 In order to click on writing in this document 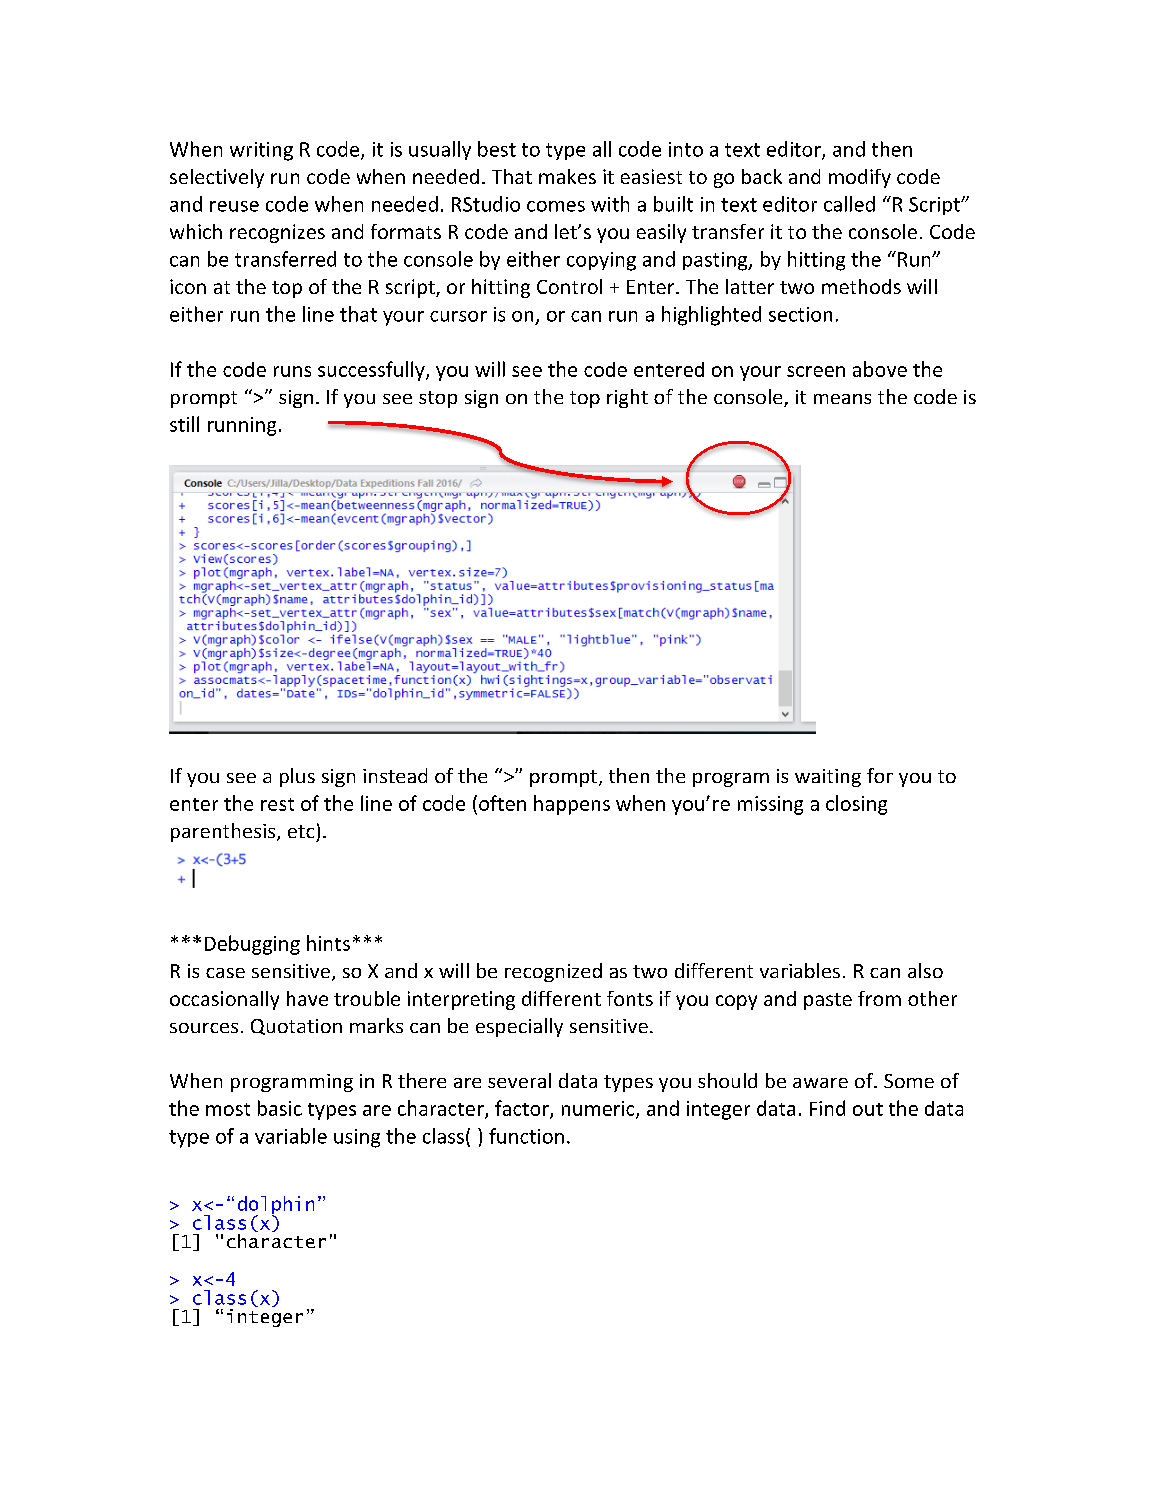, I will do `click(261, 151)`.
